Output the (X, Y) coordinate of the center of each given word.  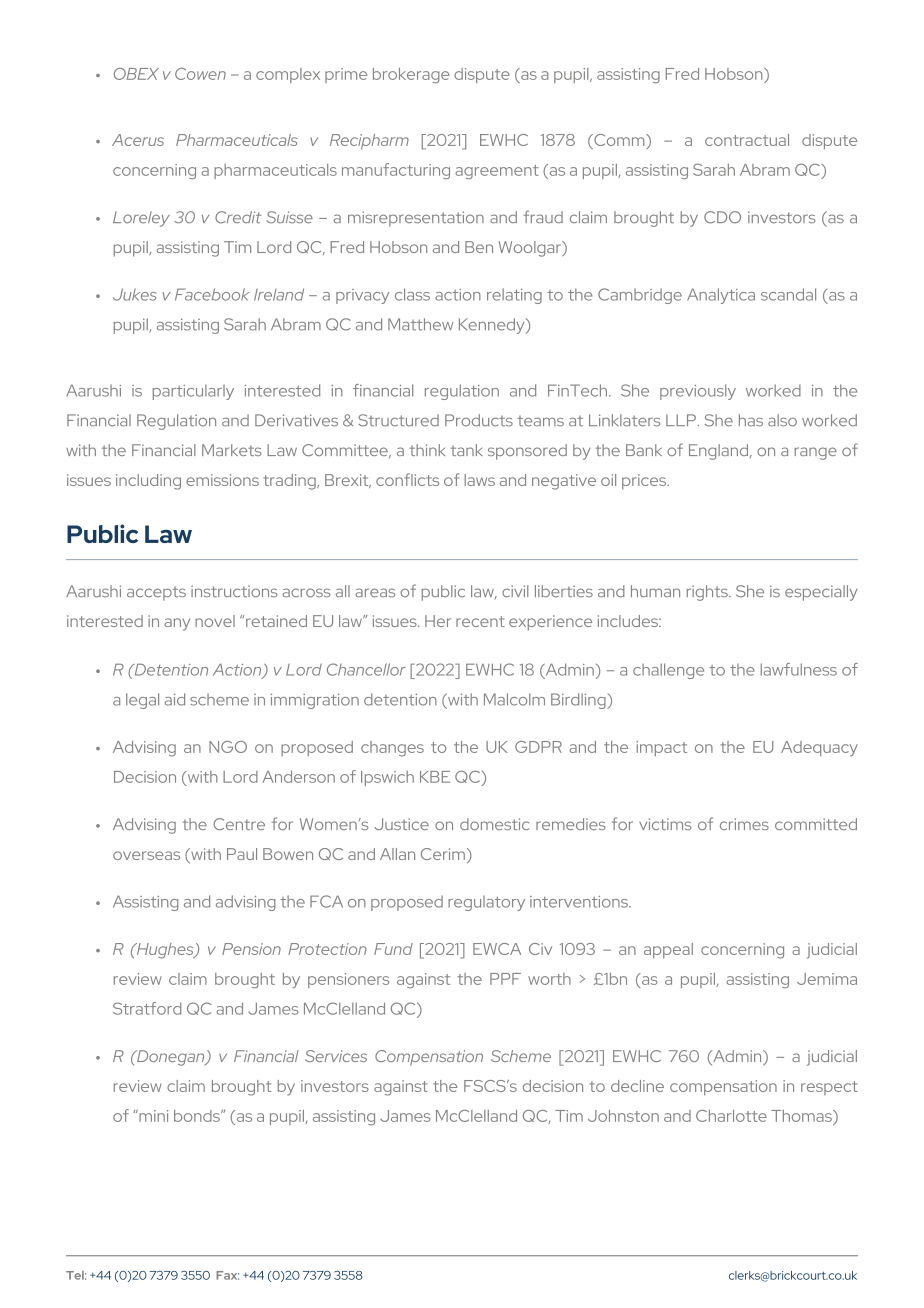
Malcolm (514, 699)
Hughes (165, 951)
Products (479, 420)
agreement (497, 172)
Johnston (623, 1116)
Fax (227, 1275)
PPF (505, 979)
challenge (668, 671)
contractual (747, 140)
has (751, 420)
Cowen (200, 74)
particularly (193, 392)
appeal (668, 951)
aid (175, 699)
